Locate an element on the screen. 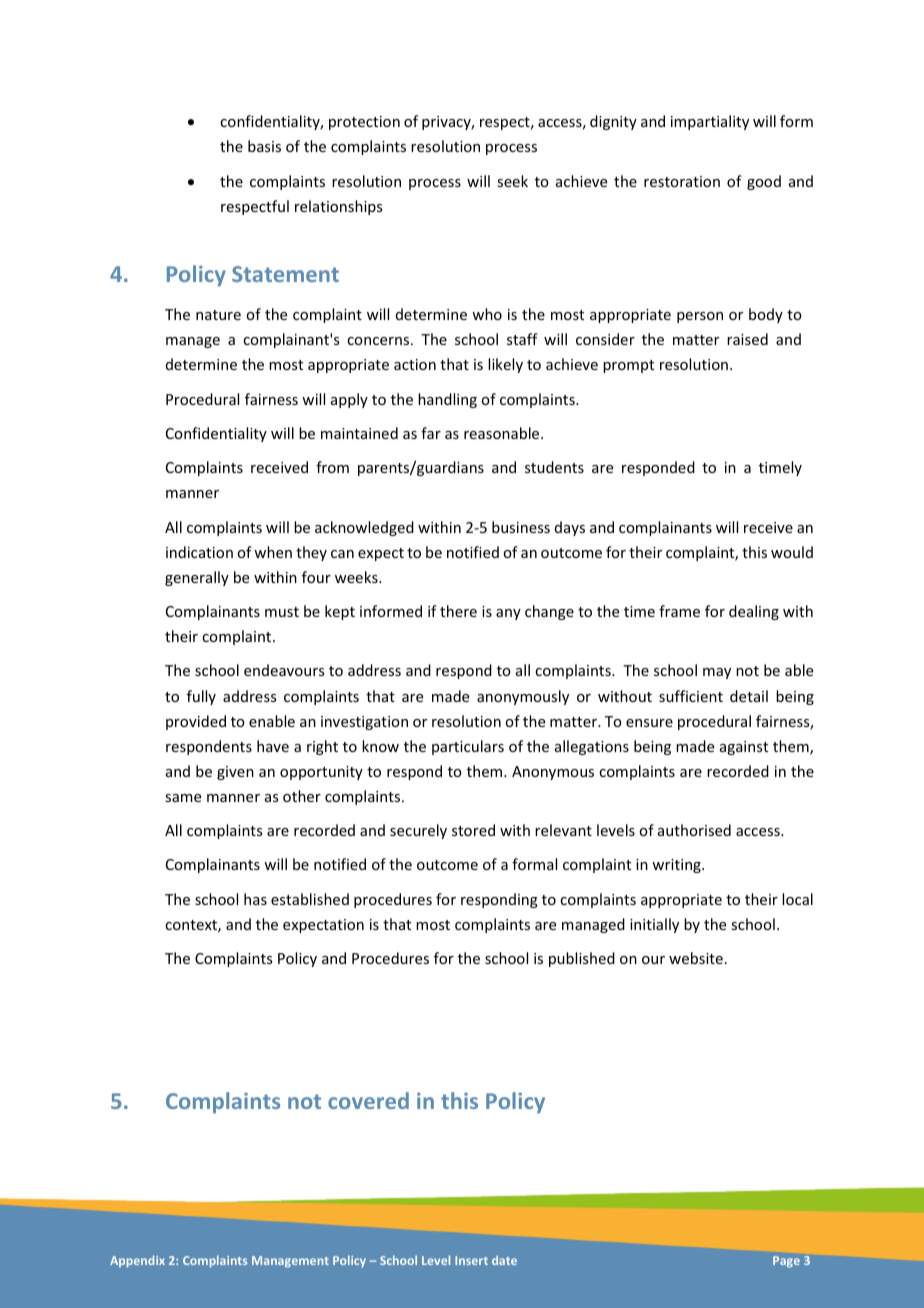  Appendix is located at coordinates (137, 1261).
